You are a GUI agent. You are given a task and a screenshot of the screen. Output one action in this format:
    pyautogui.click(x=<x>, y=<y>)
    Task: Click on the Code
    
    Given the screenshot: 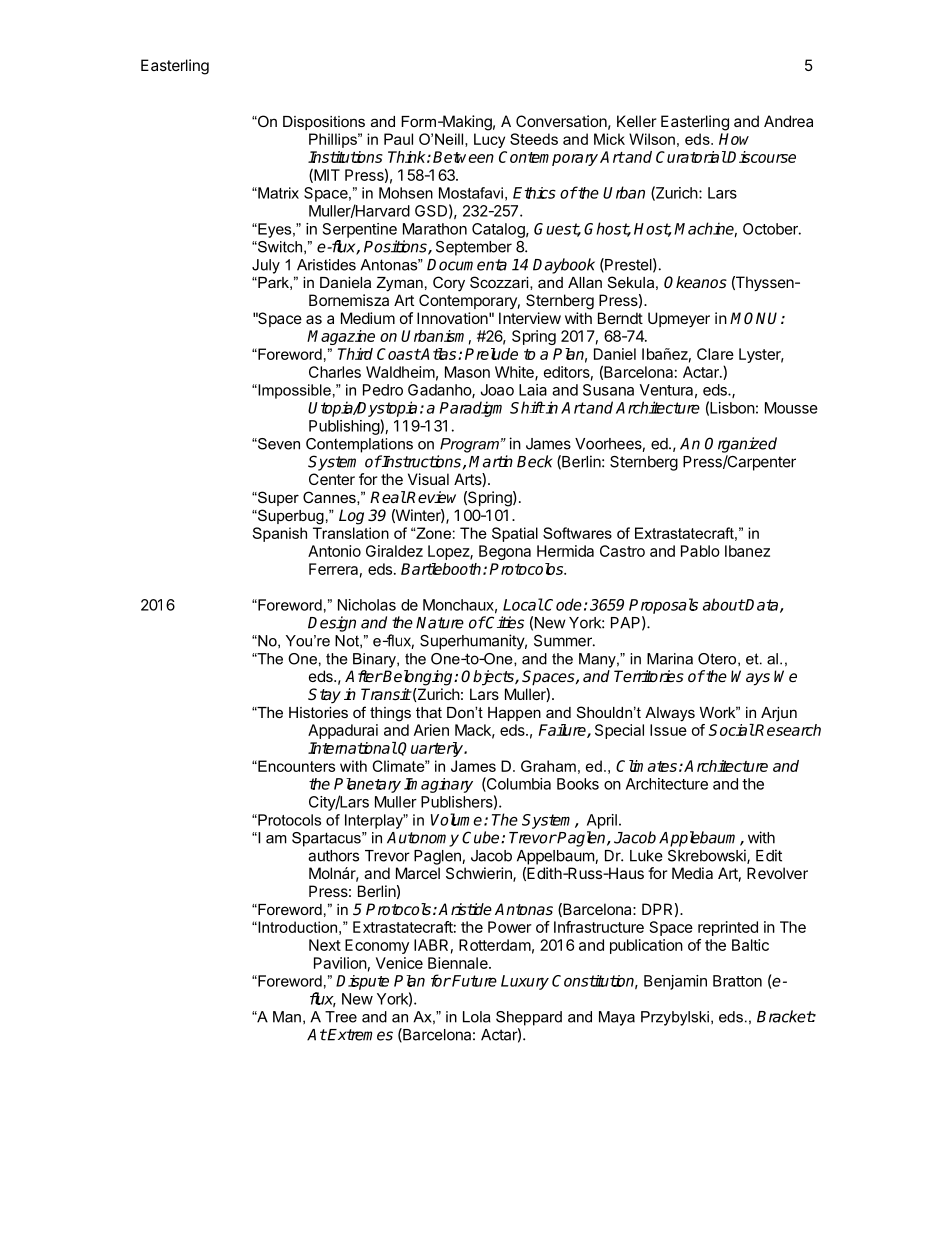 What is the action you would take?
    pyautogui.click(x=562, y=604)
